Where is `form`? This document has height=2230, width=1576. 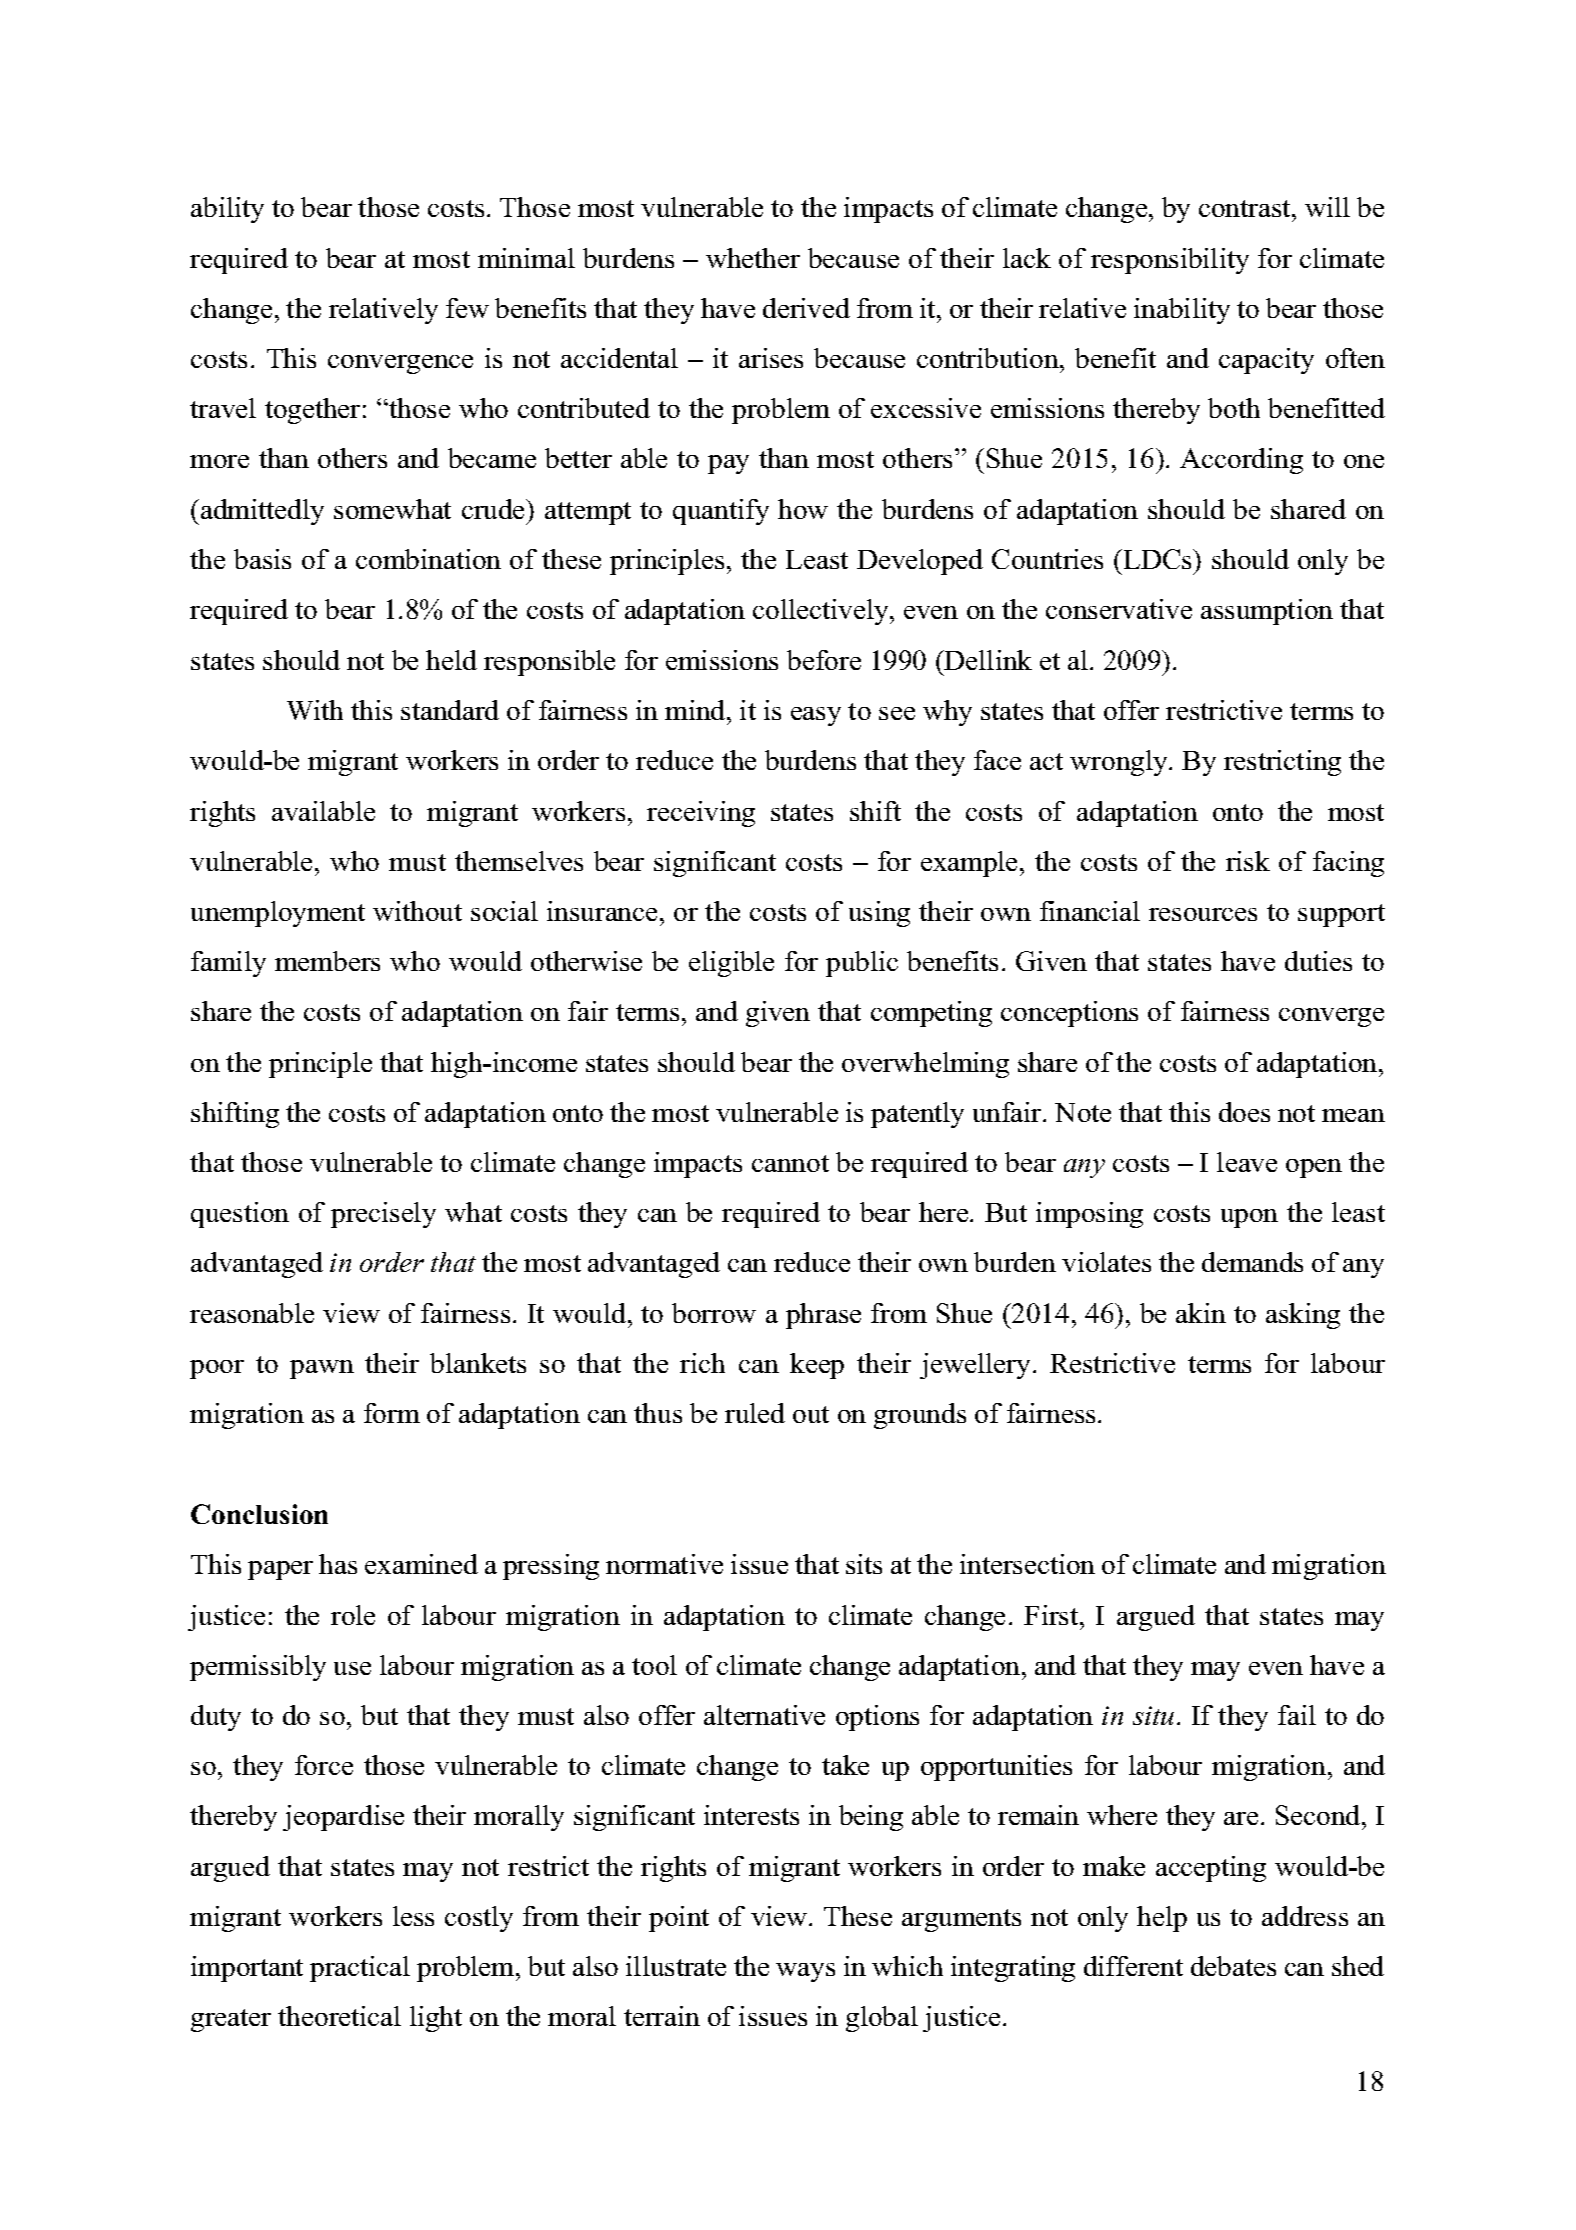 form is located at coordinates (392, 1413).
